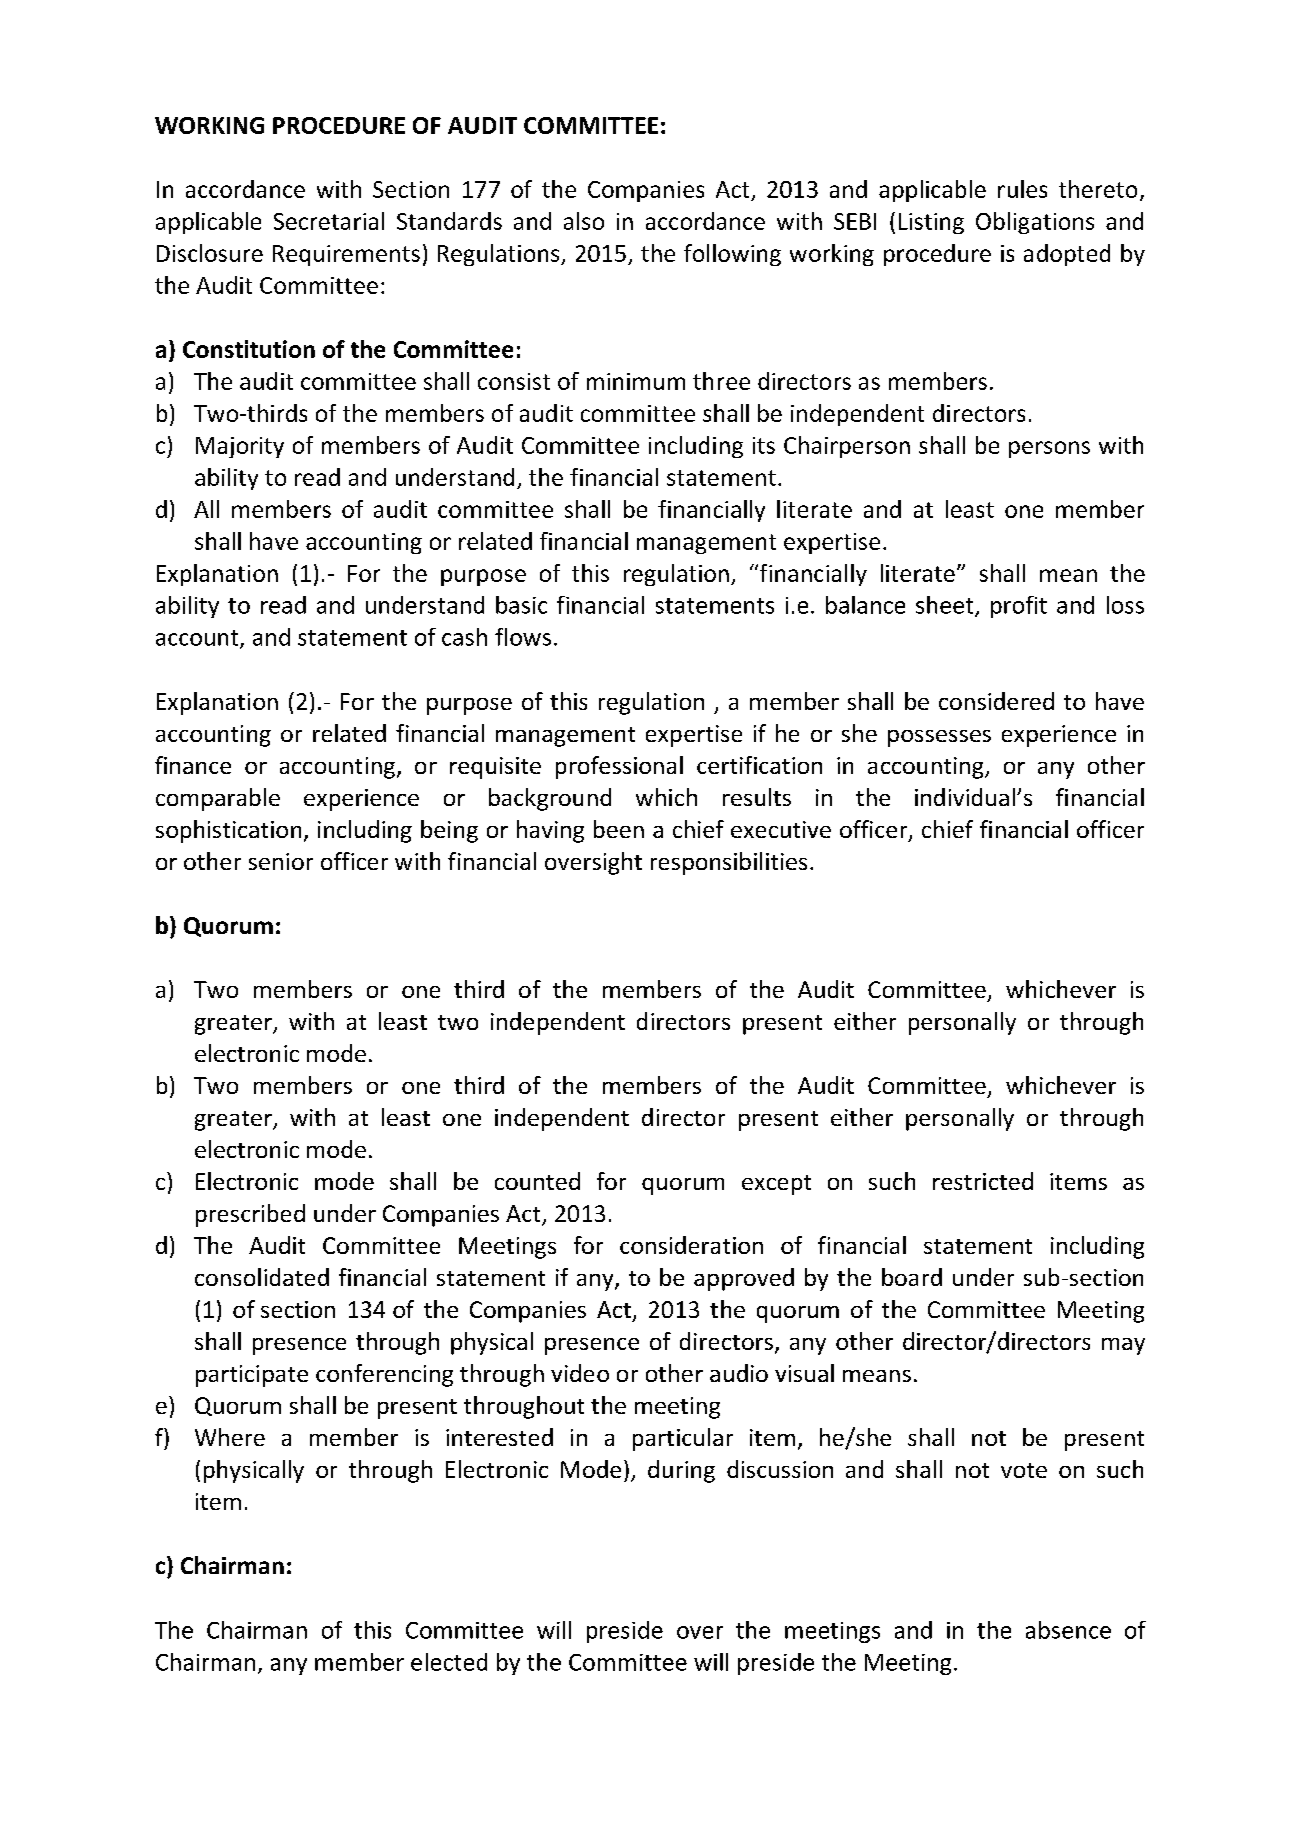  What do you see at coordinates (584, 221) in the screenshot?
I see `also` at bounding box center [584, 221].
